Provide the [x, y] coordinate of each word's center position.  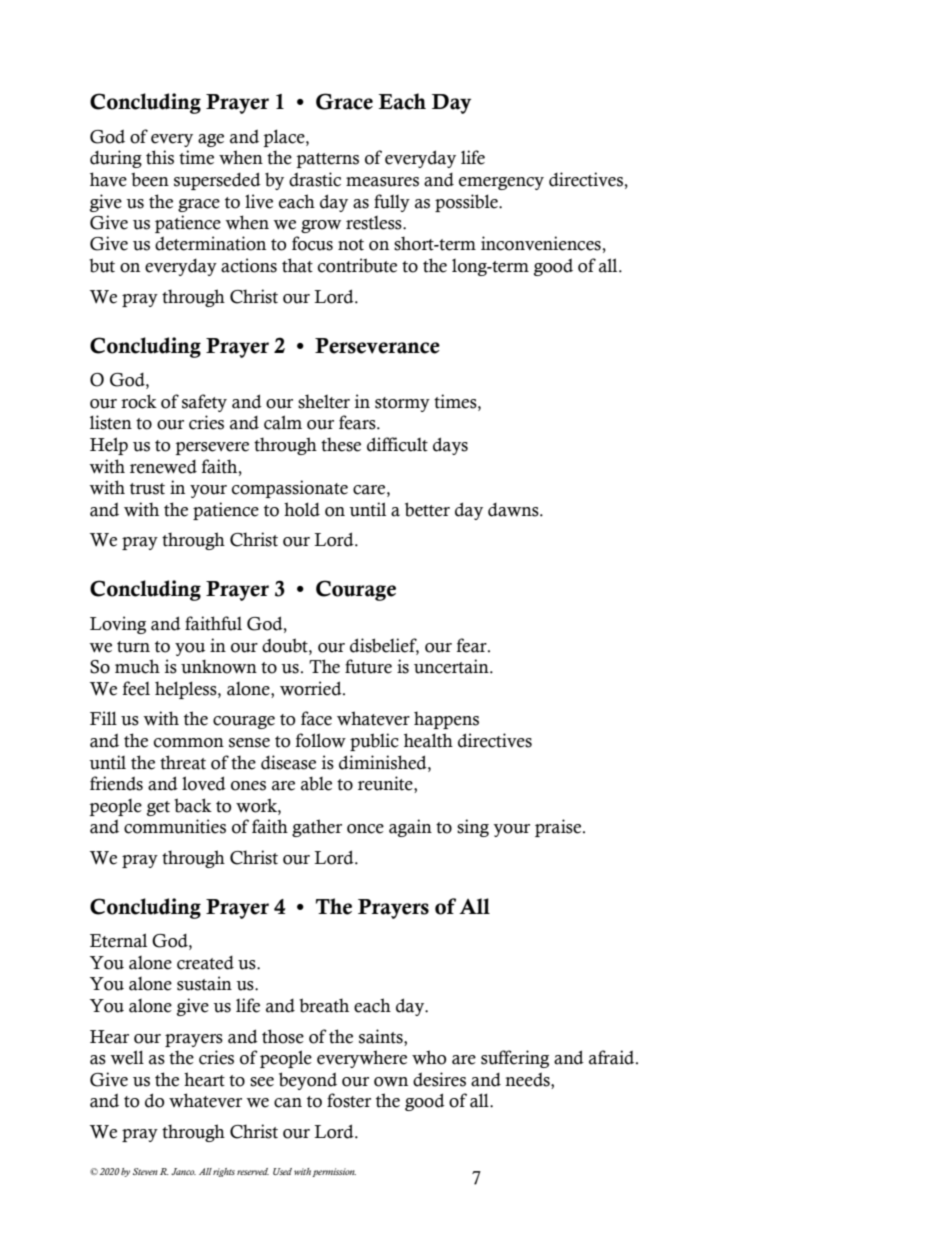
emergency [501, 183]
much [137, 666]
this [160, 157]
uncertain [452, 666]
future [368, 666]
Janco [183, 1171]
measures [382, 182]
